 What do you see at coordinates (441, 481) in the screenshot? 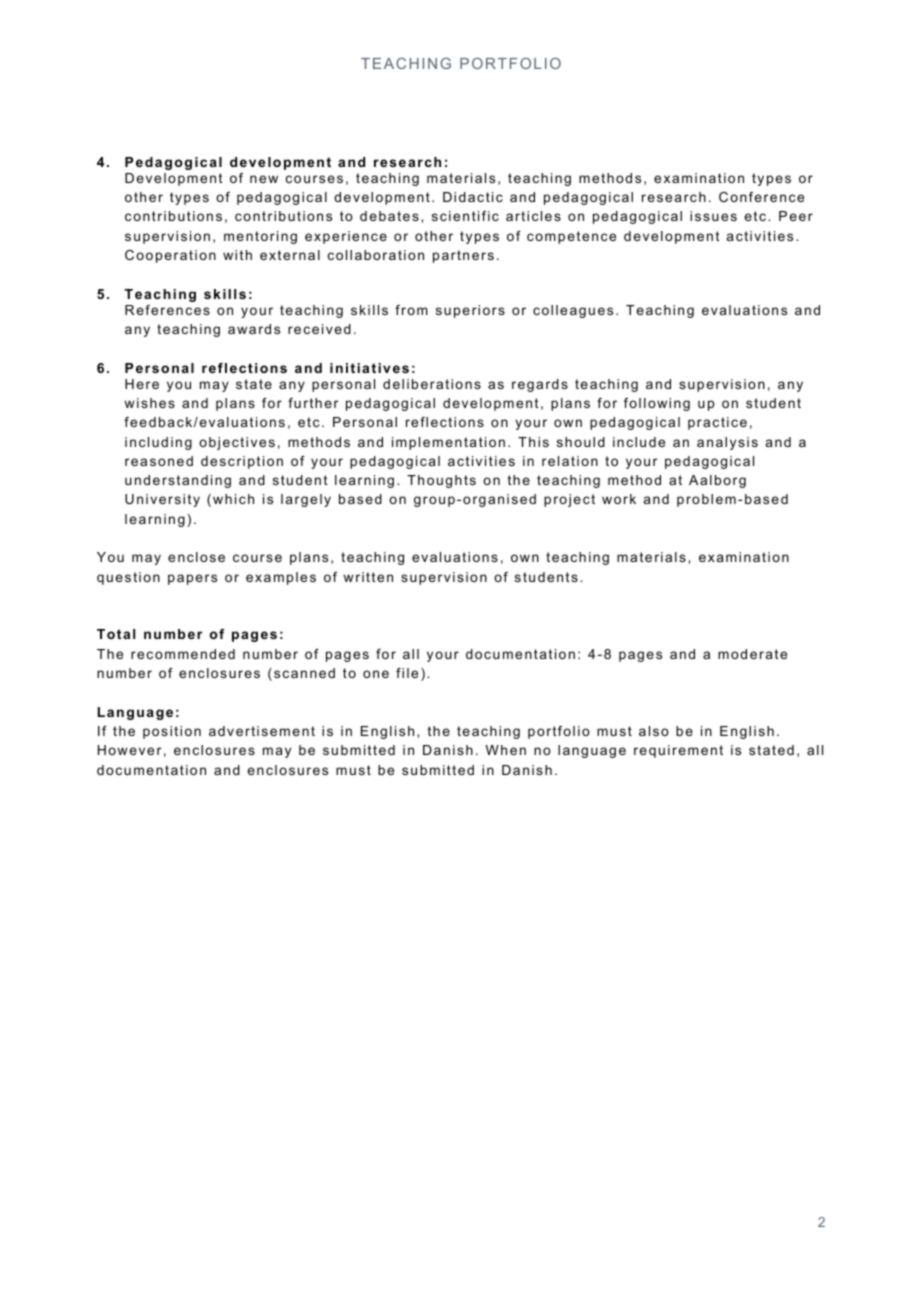
I see `Thoughts` at bounding box center [441, 481].
